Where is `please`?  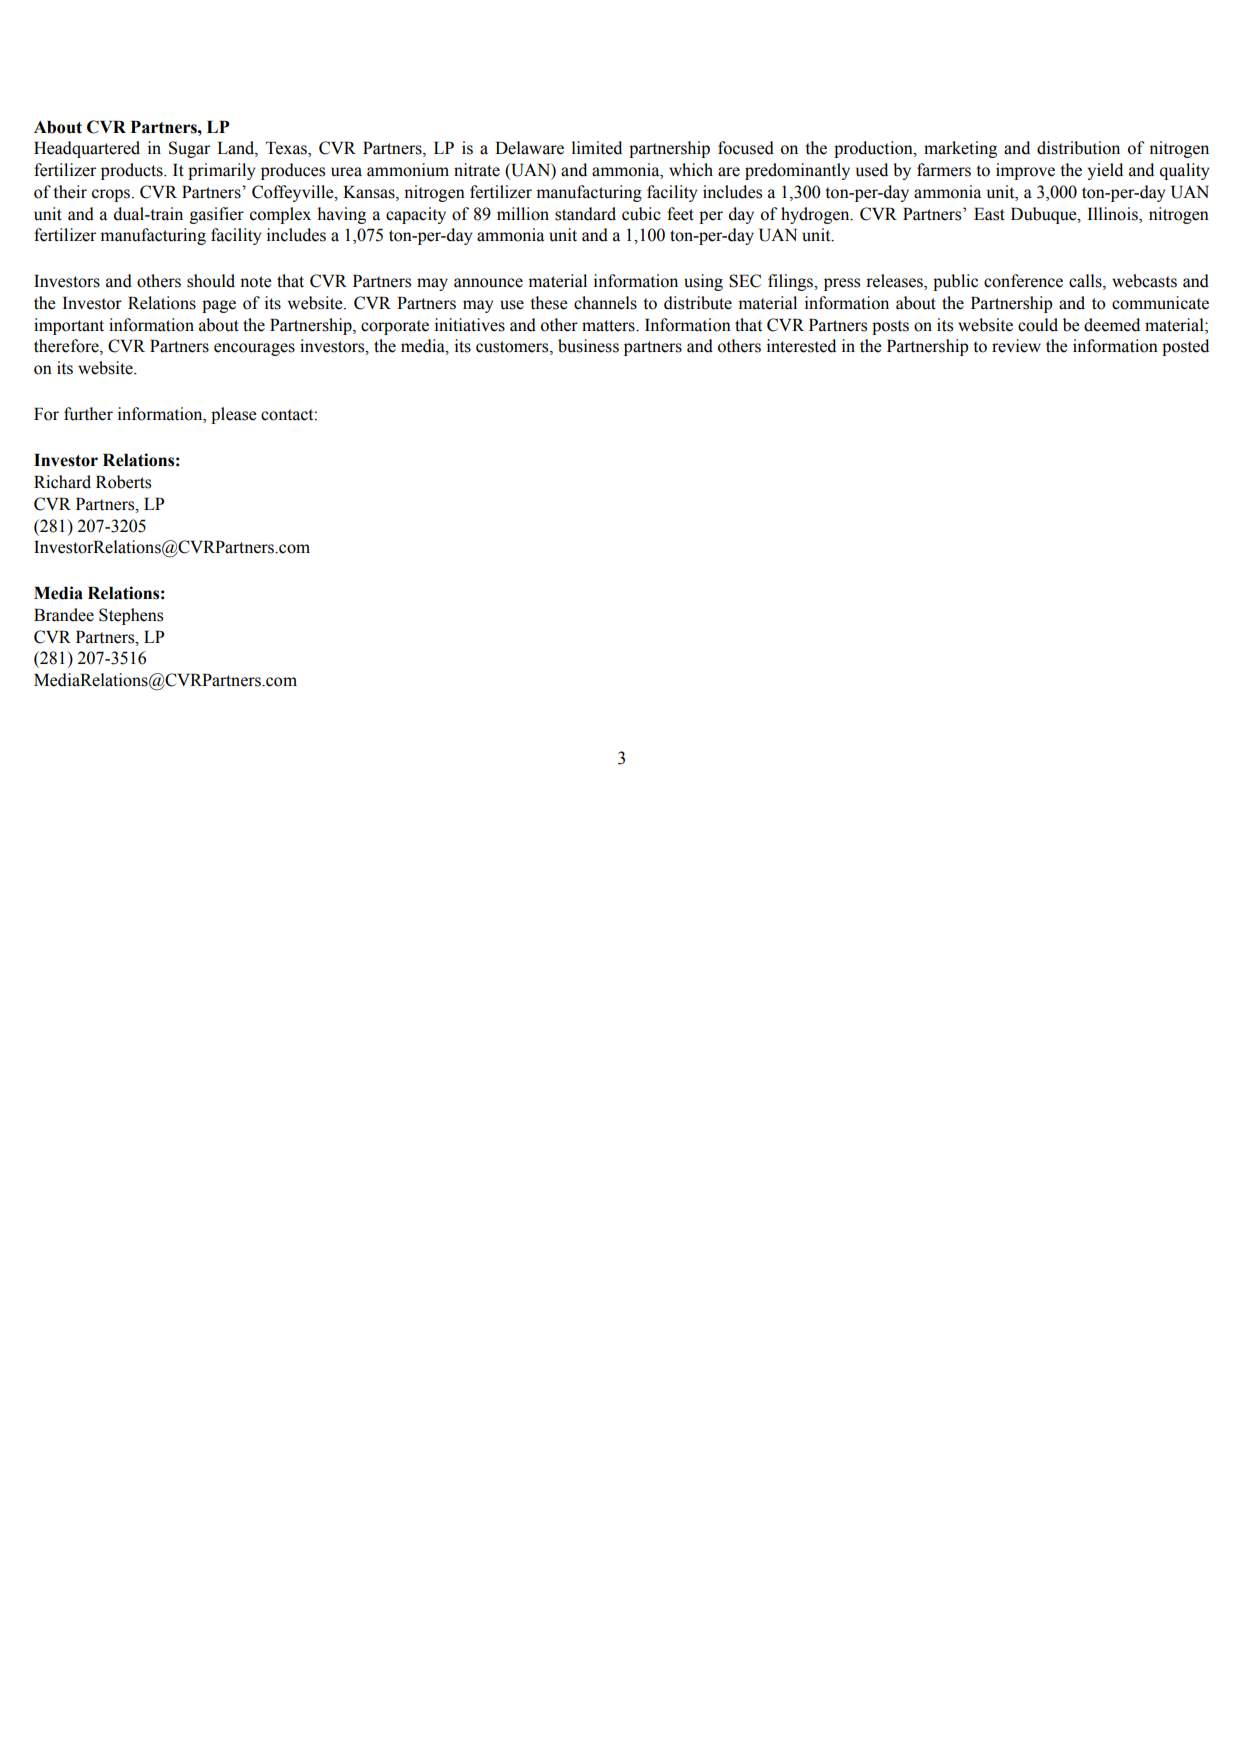 please is located at coordinates (234, 415).
